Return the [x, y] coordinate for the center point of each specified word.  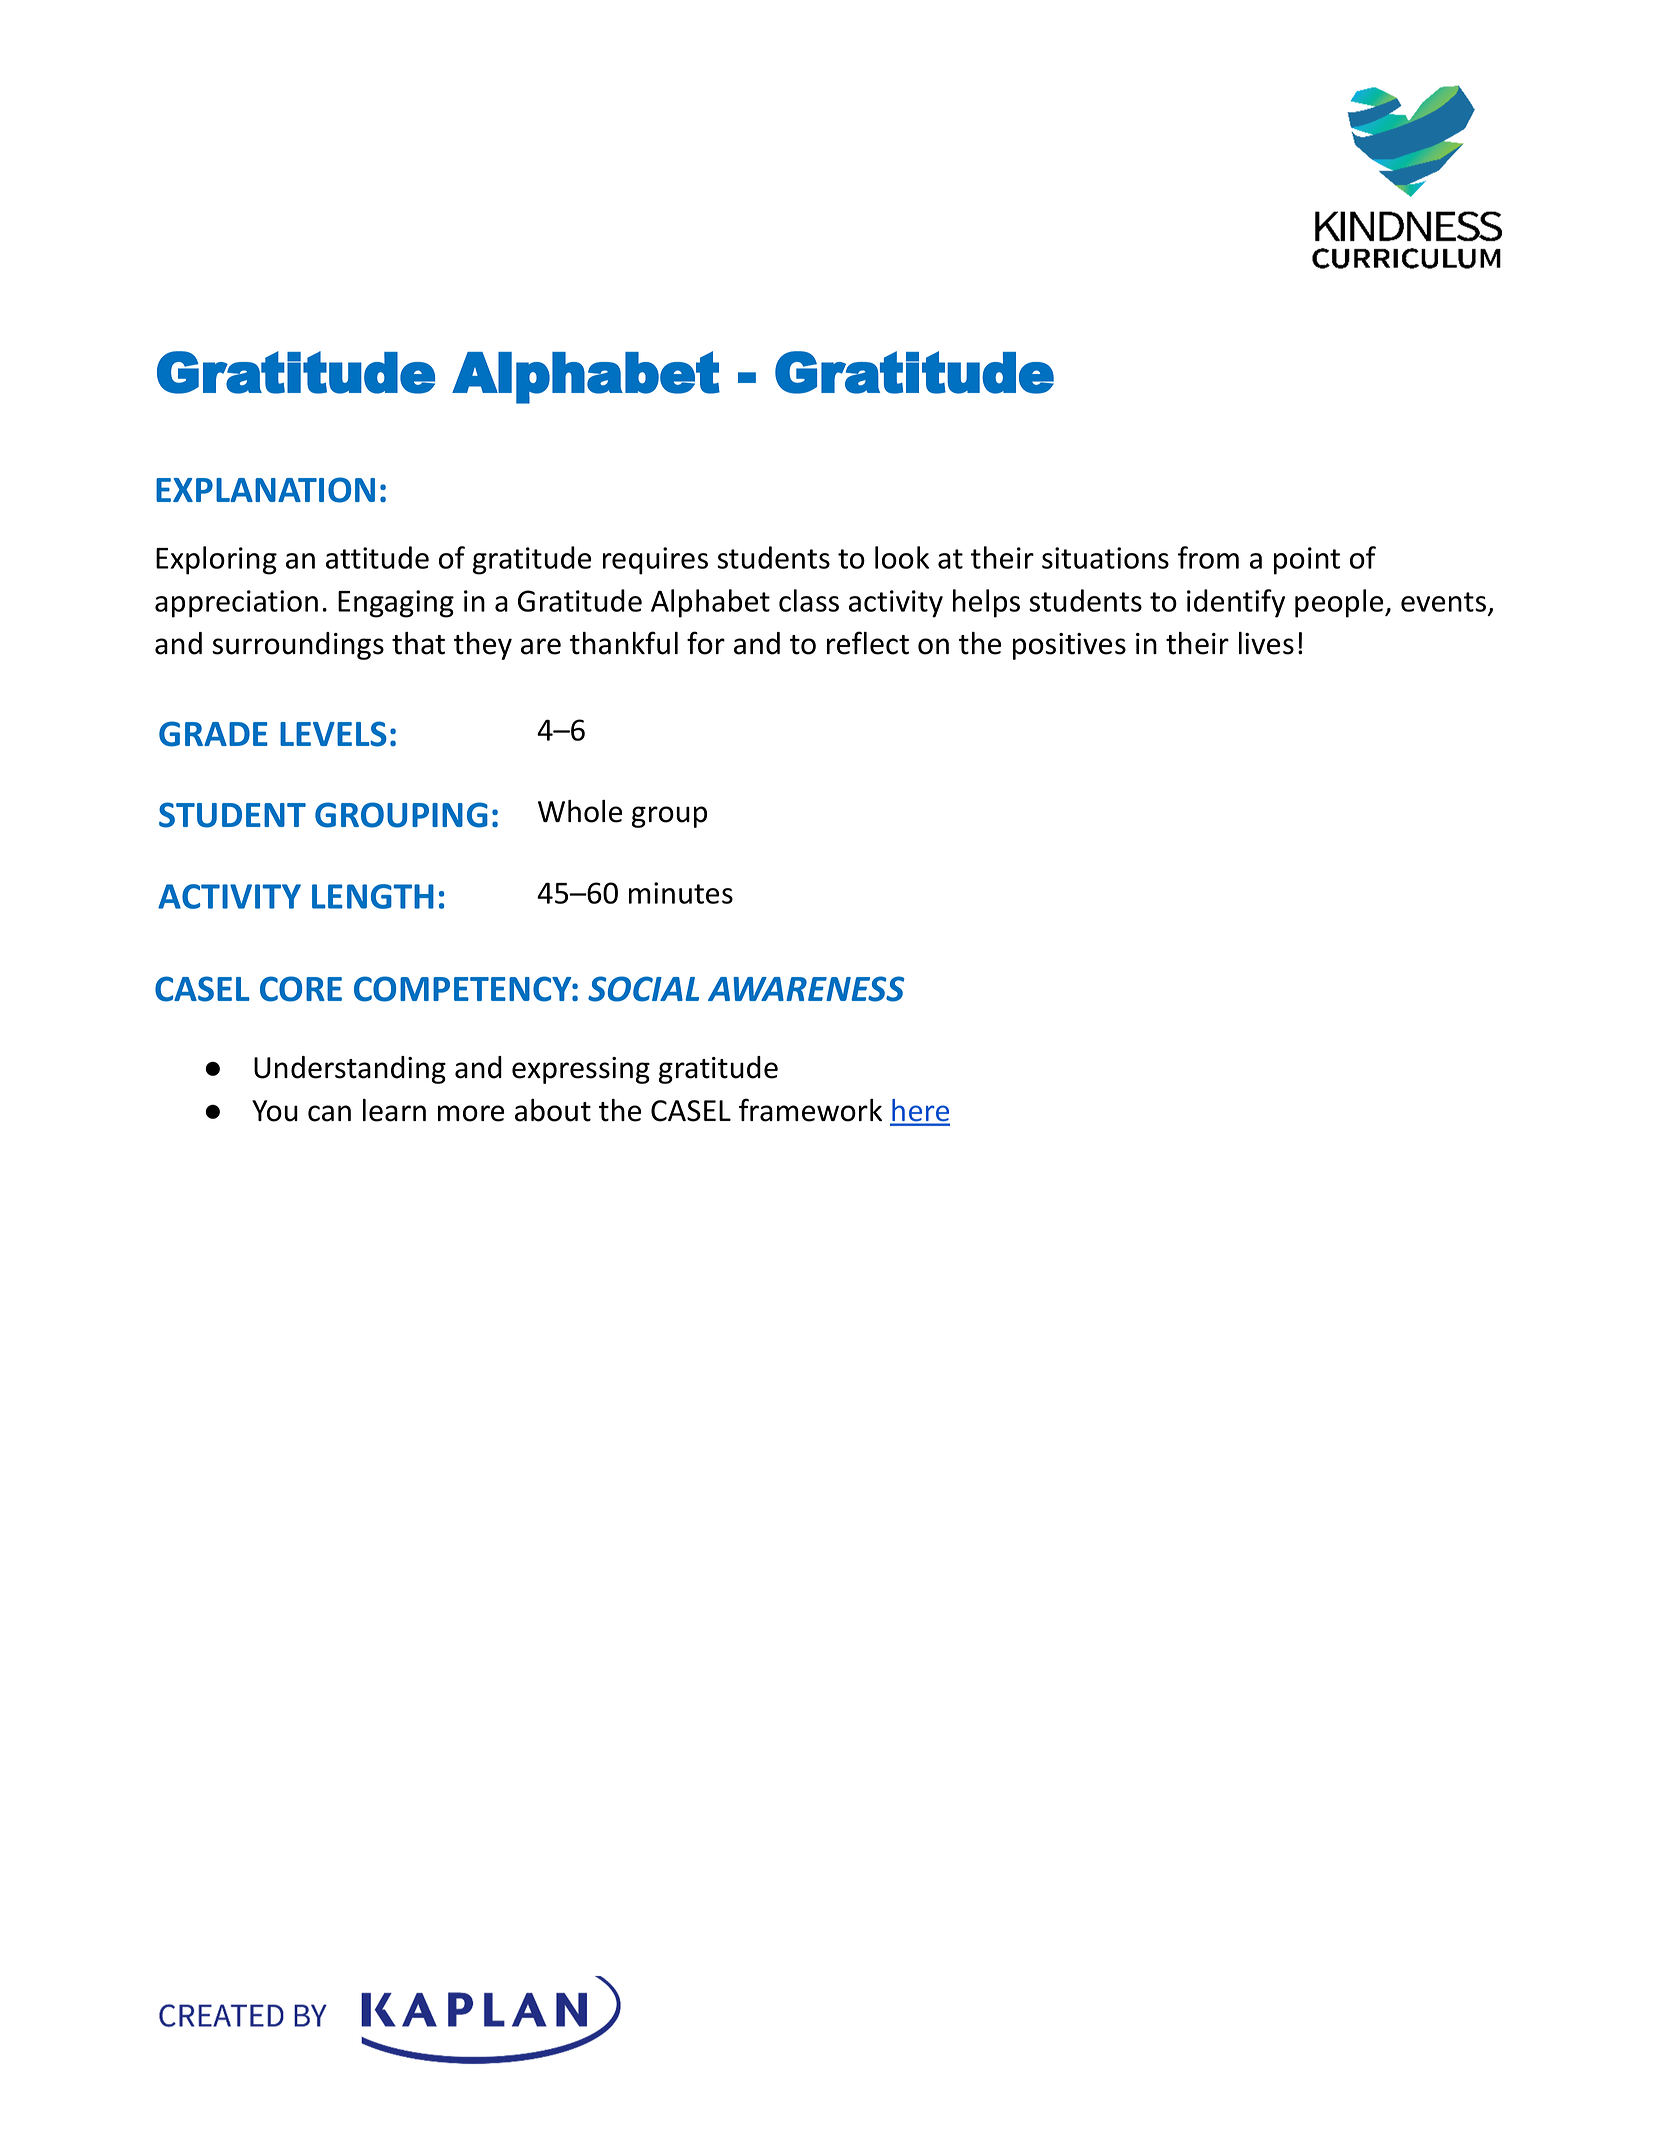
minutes [681, 893]
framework [810, 1110]
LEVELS [333, 734]
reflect [868, 643]
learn [394, 1110]
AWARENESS [806, 989]
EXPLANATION [265, 490]
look [902, 557]
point [1307, 561]
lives [1266, 643]
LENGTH [373, 896]
